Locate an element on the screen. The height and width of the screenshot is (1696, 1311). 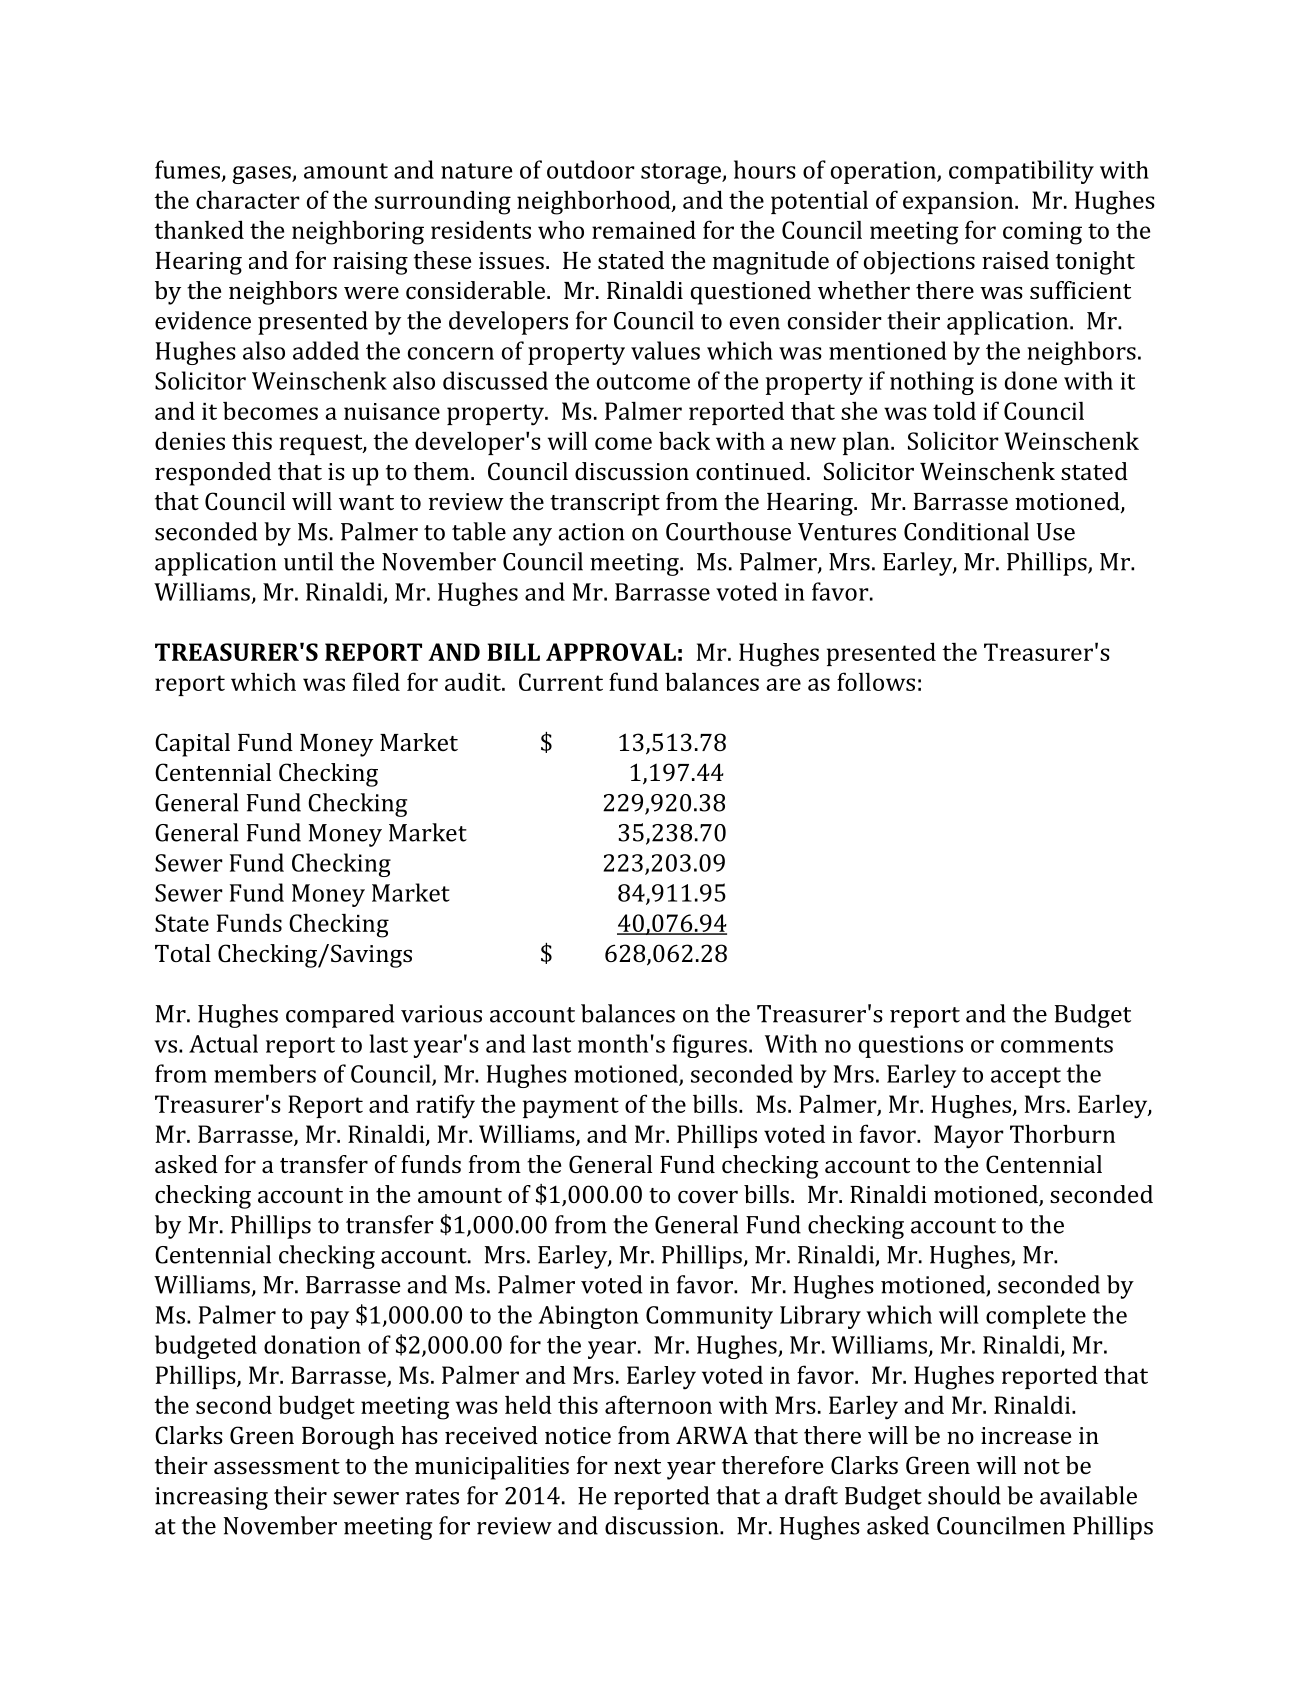
remained is located at coordinates (644, 229).
